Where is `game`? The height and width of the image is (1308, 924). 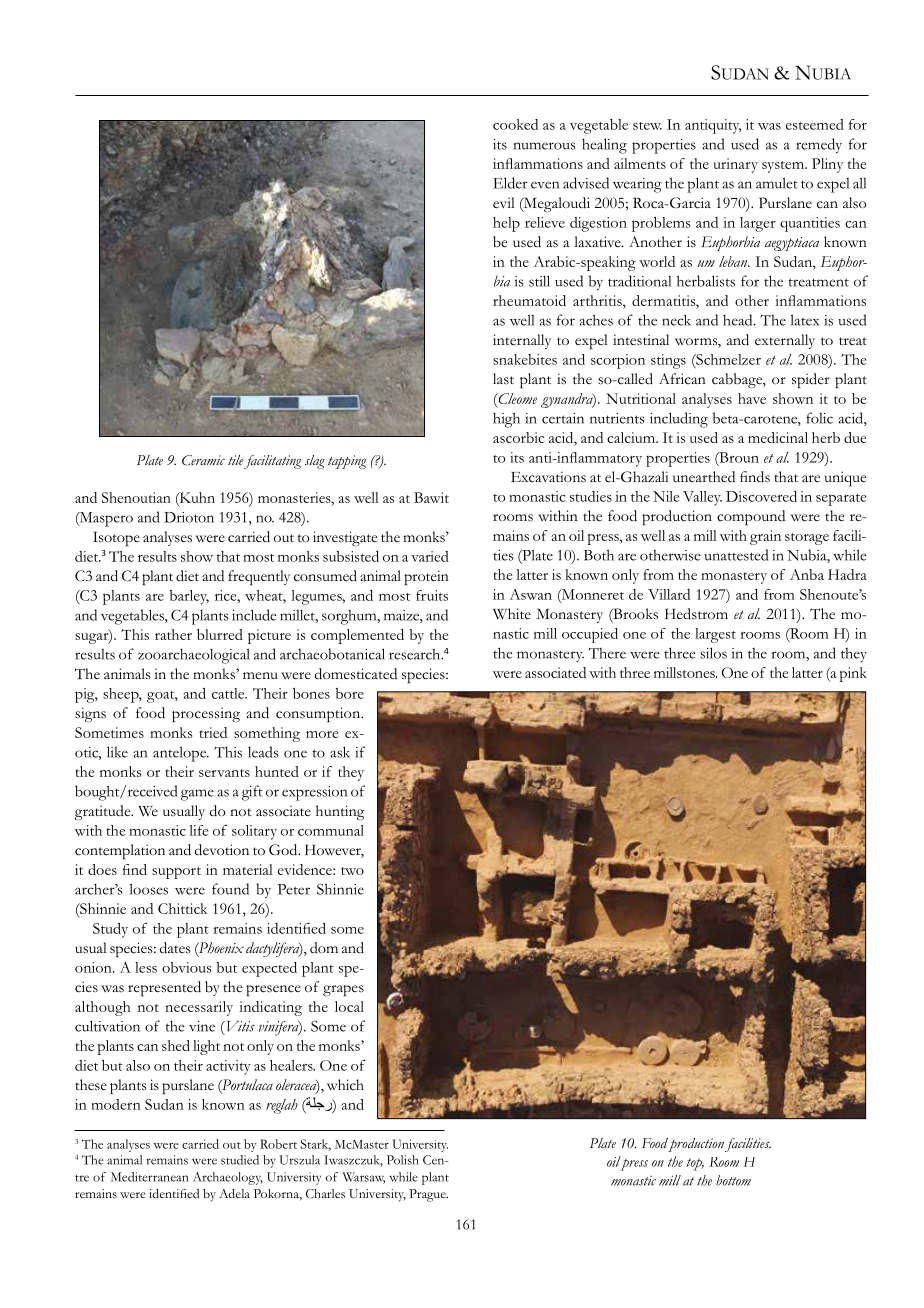 game is located at coordinates (197, 795).
